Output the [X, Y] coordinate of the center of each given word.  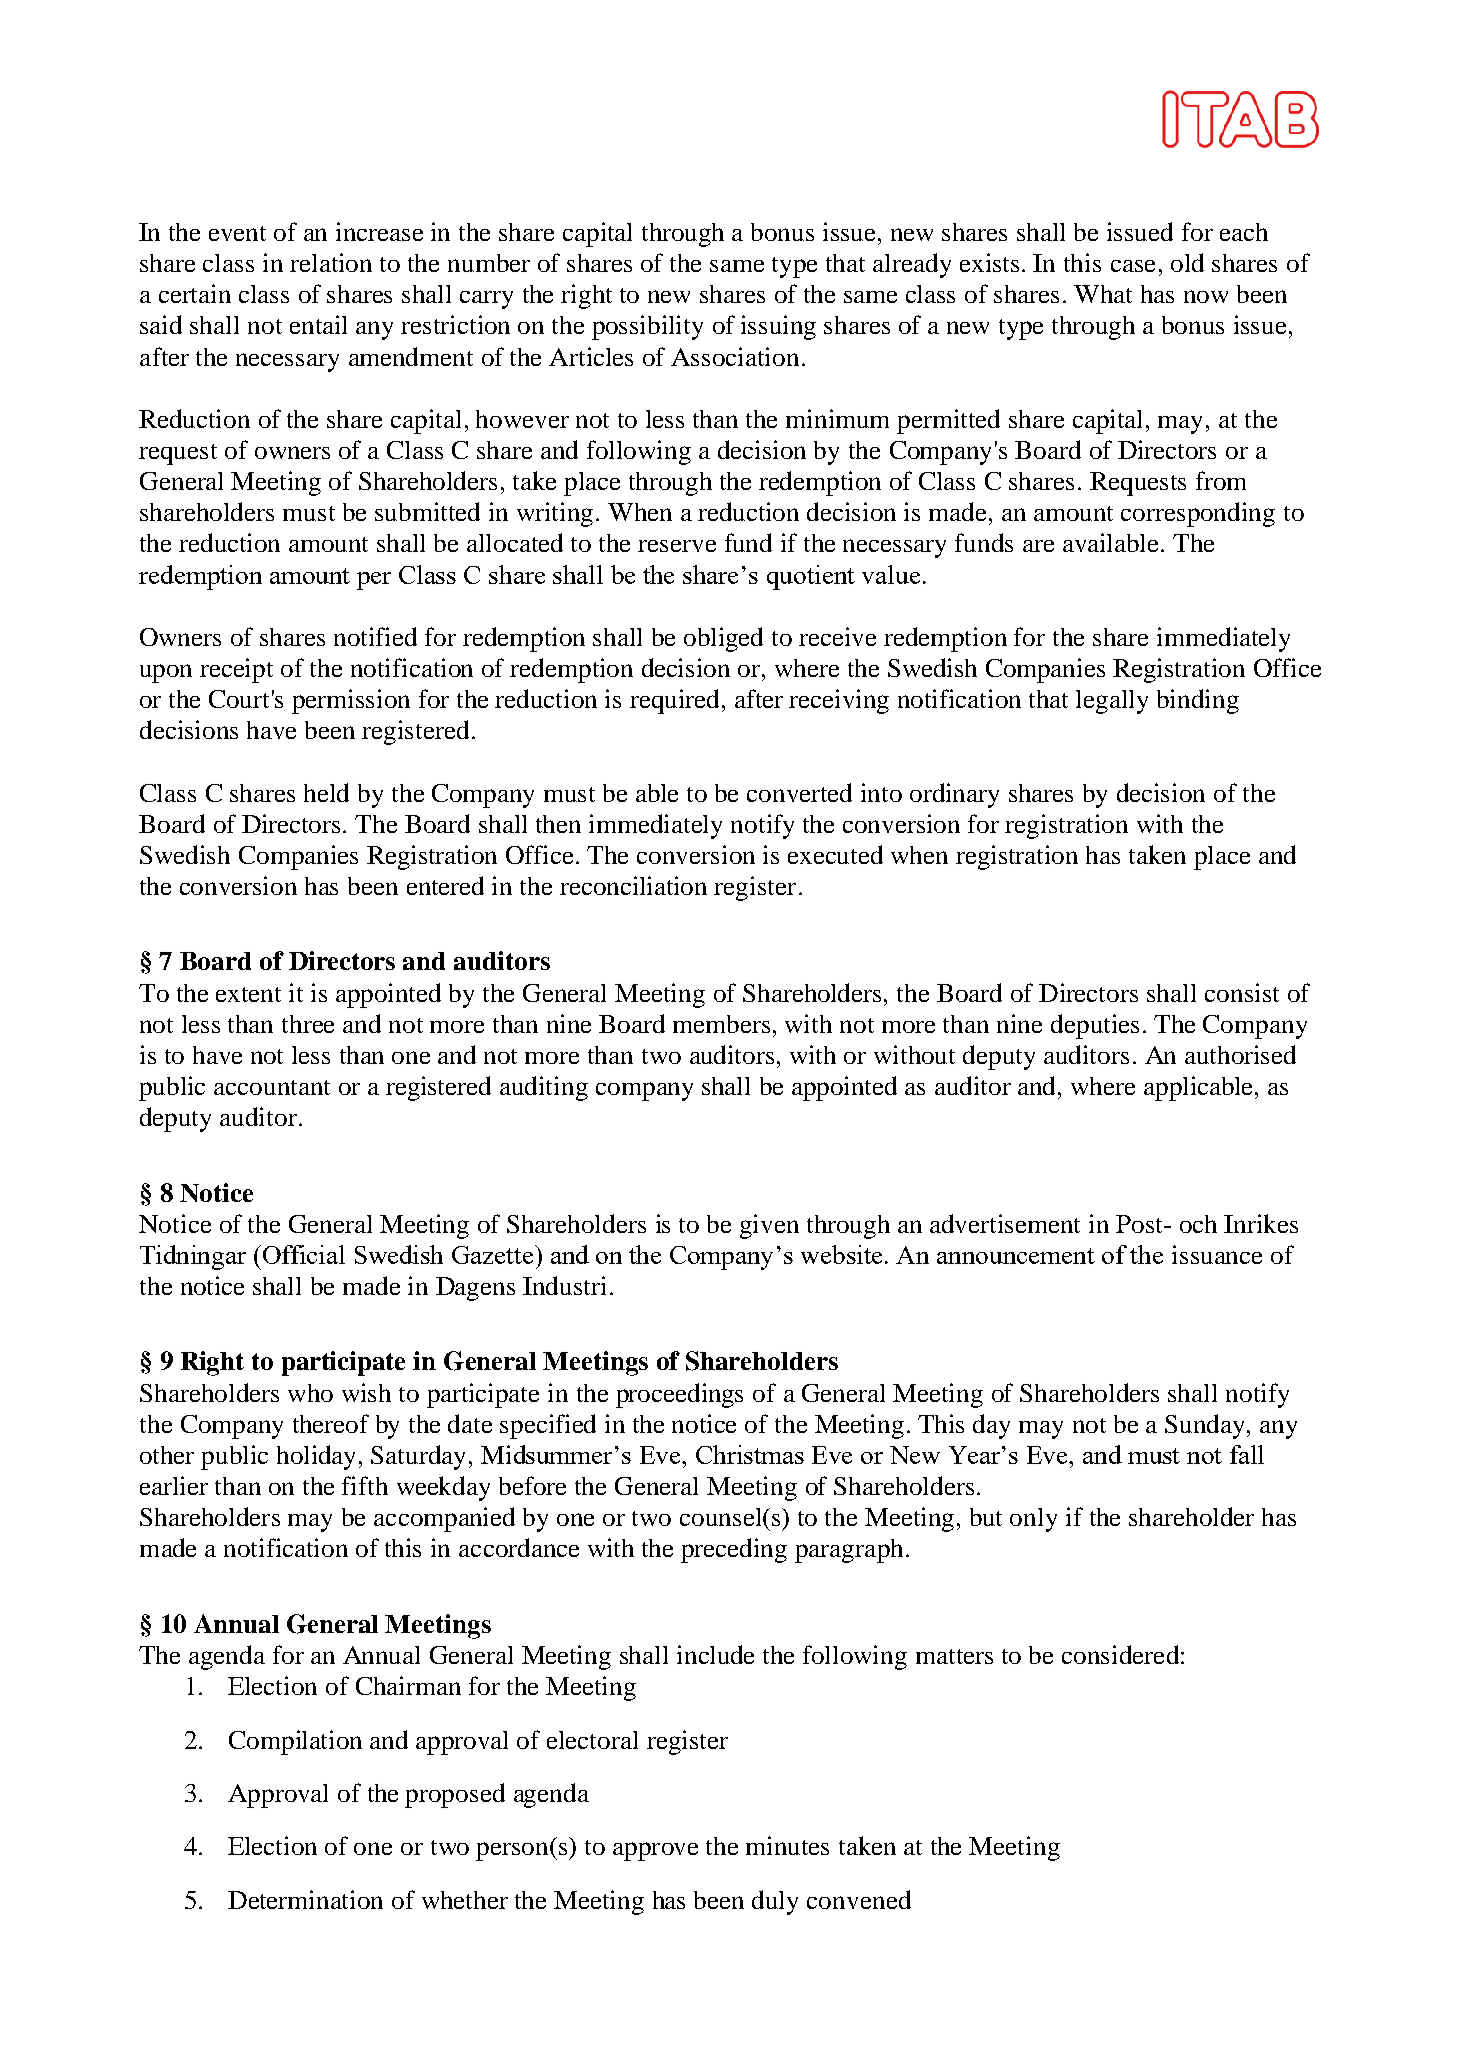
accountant [272, 1087]
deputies [1095, 1026]
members [721, 1024]
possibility [647, 327]
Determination [305, 1899]
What [1103, 294]
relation [331, 262]
